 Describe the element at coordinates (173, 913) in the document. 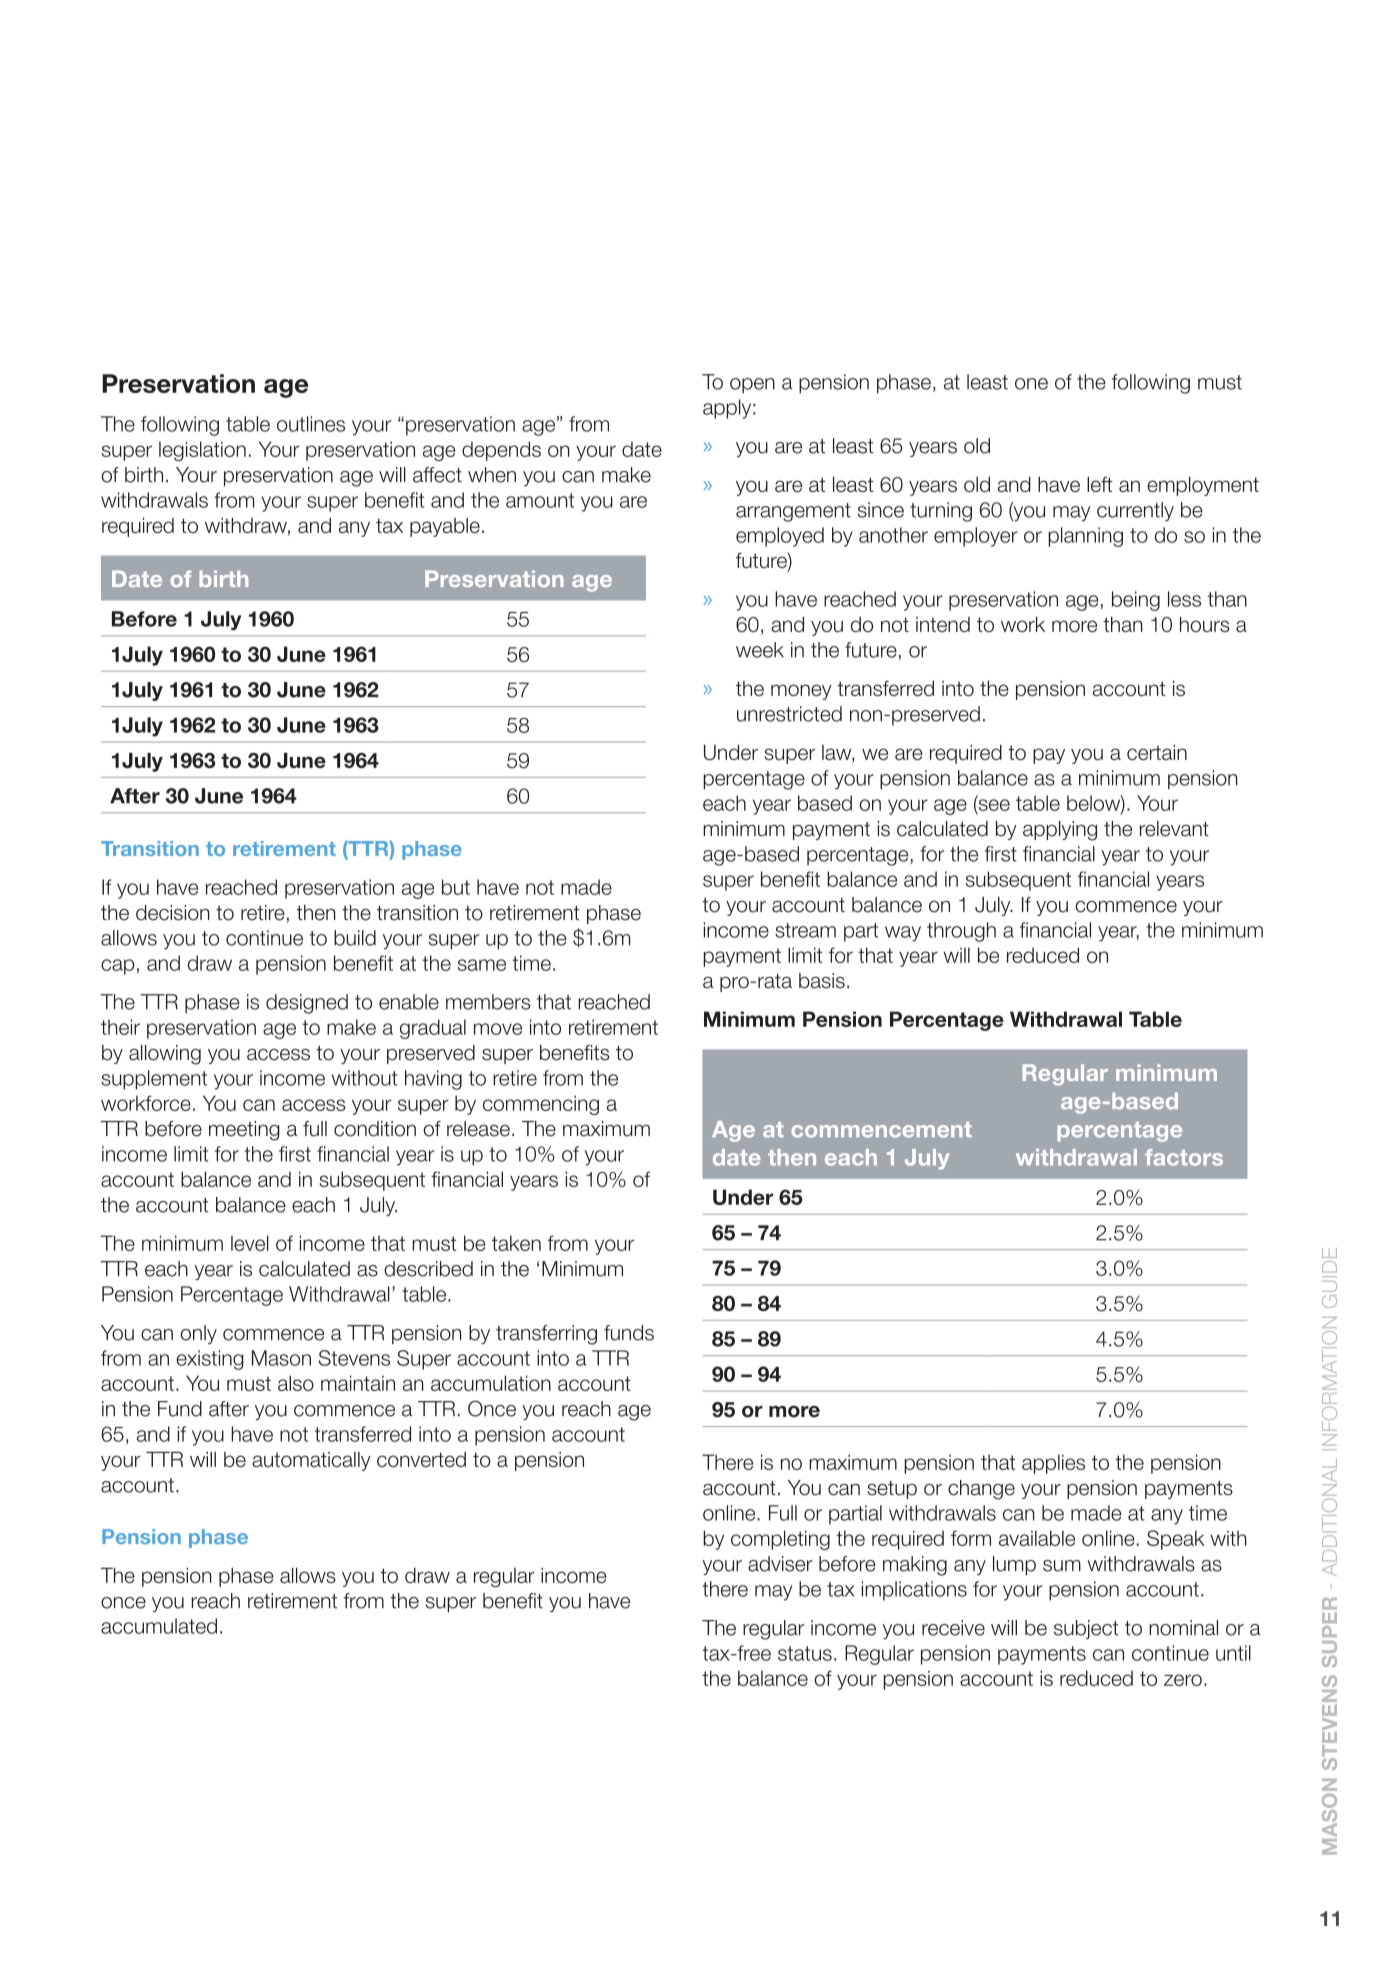

I see `decision` at that location.
